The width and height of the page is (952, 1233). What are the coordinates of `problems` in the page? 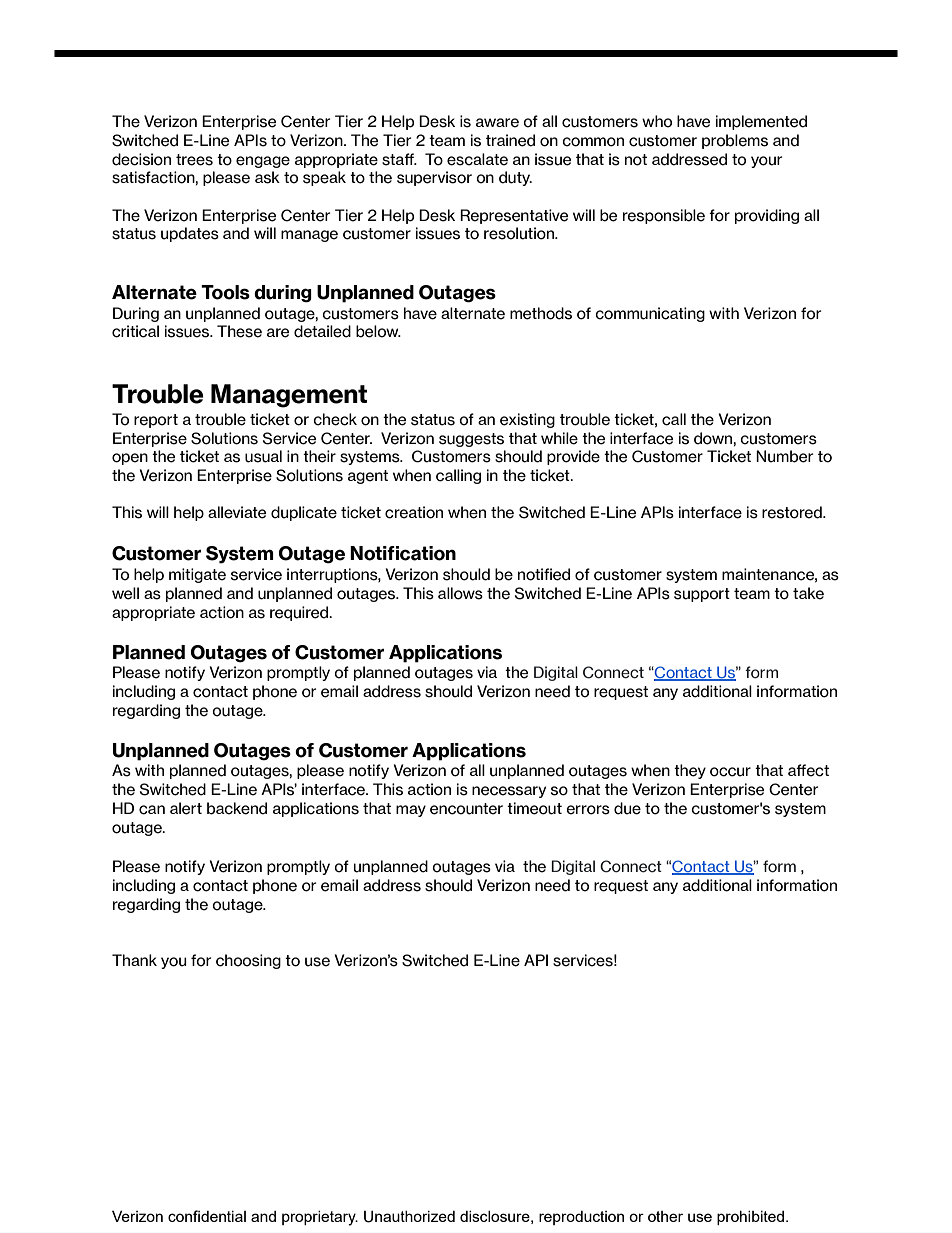 It's located at (735, 141).
